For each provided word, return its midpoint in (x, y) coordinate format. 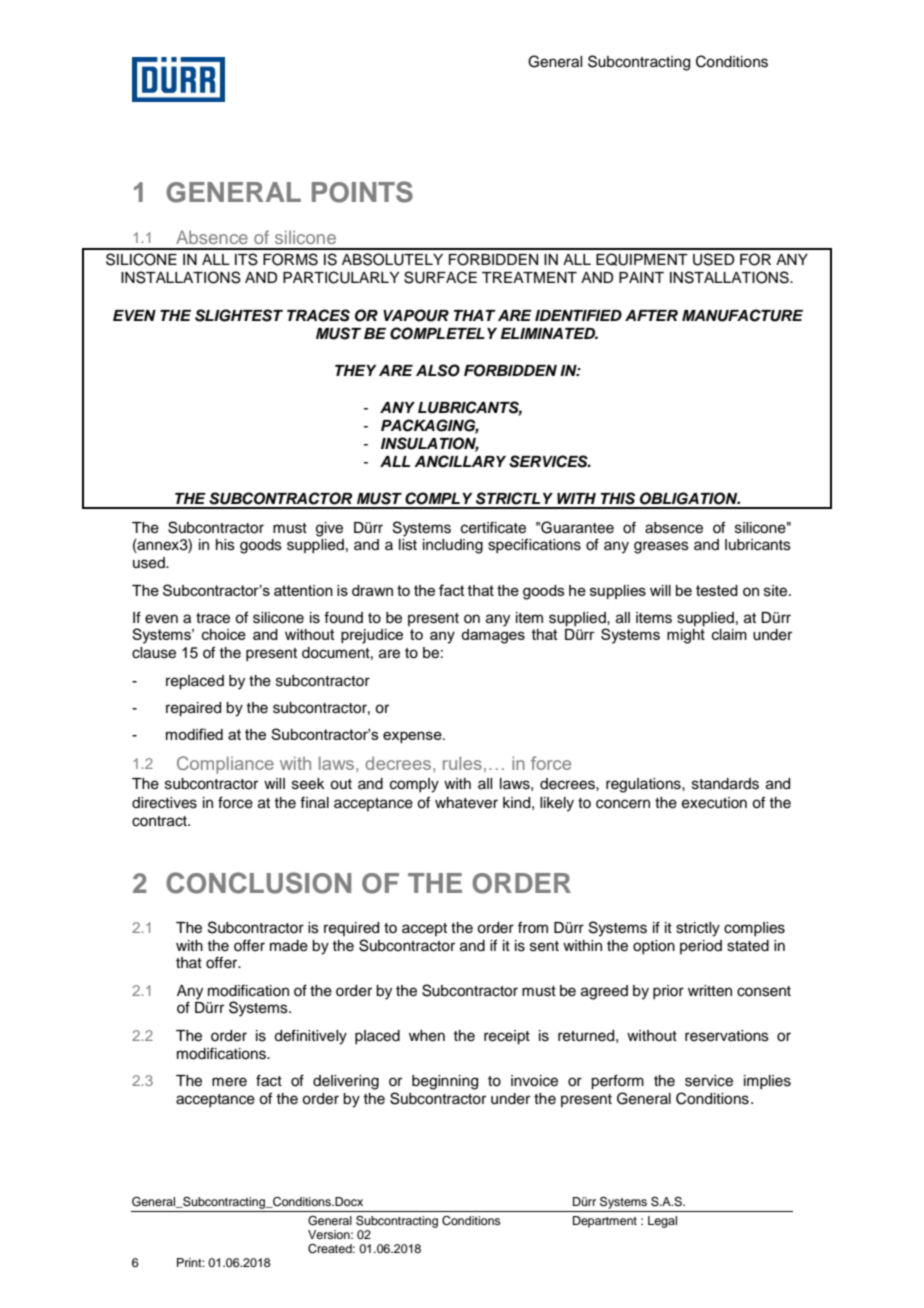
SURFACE (440, 277)
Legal (662, 1222)
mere (229, 1082)
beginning (445, 1082)
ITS (246, 259)
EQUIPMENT (642, 259)
